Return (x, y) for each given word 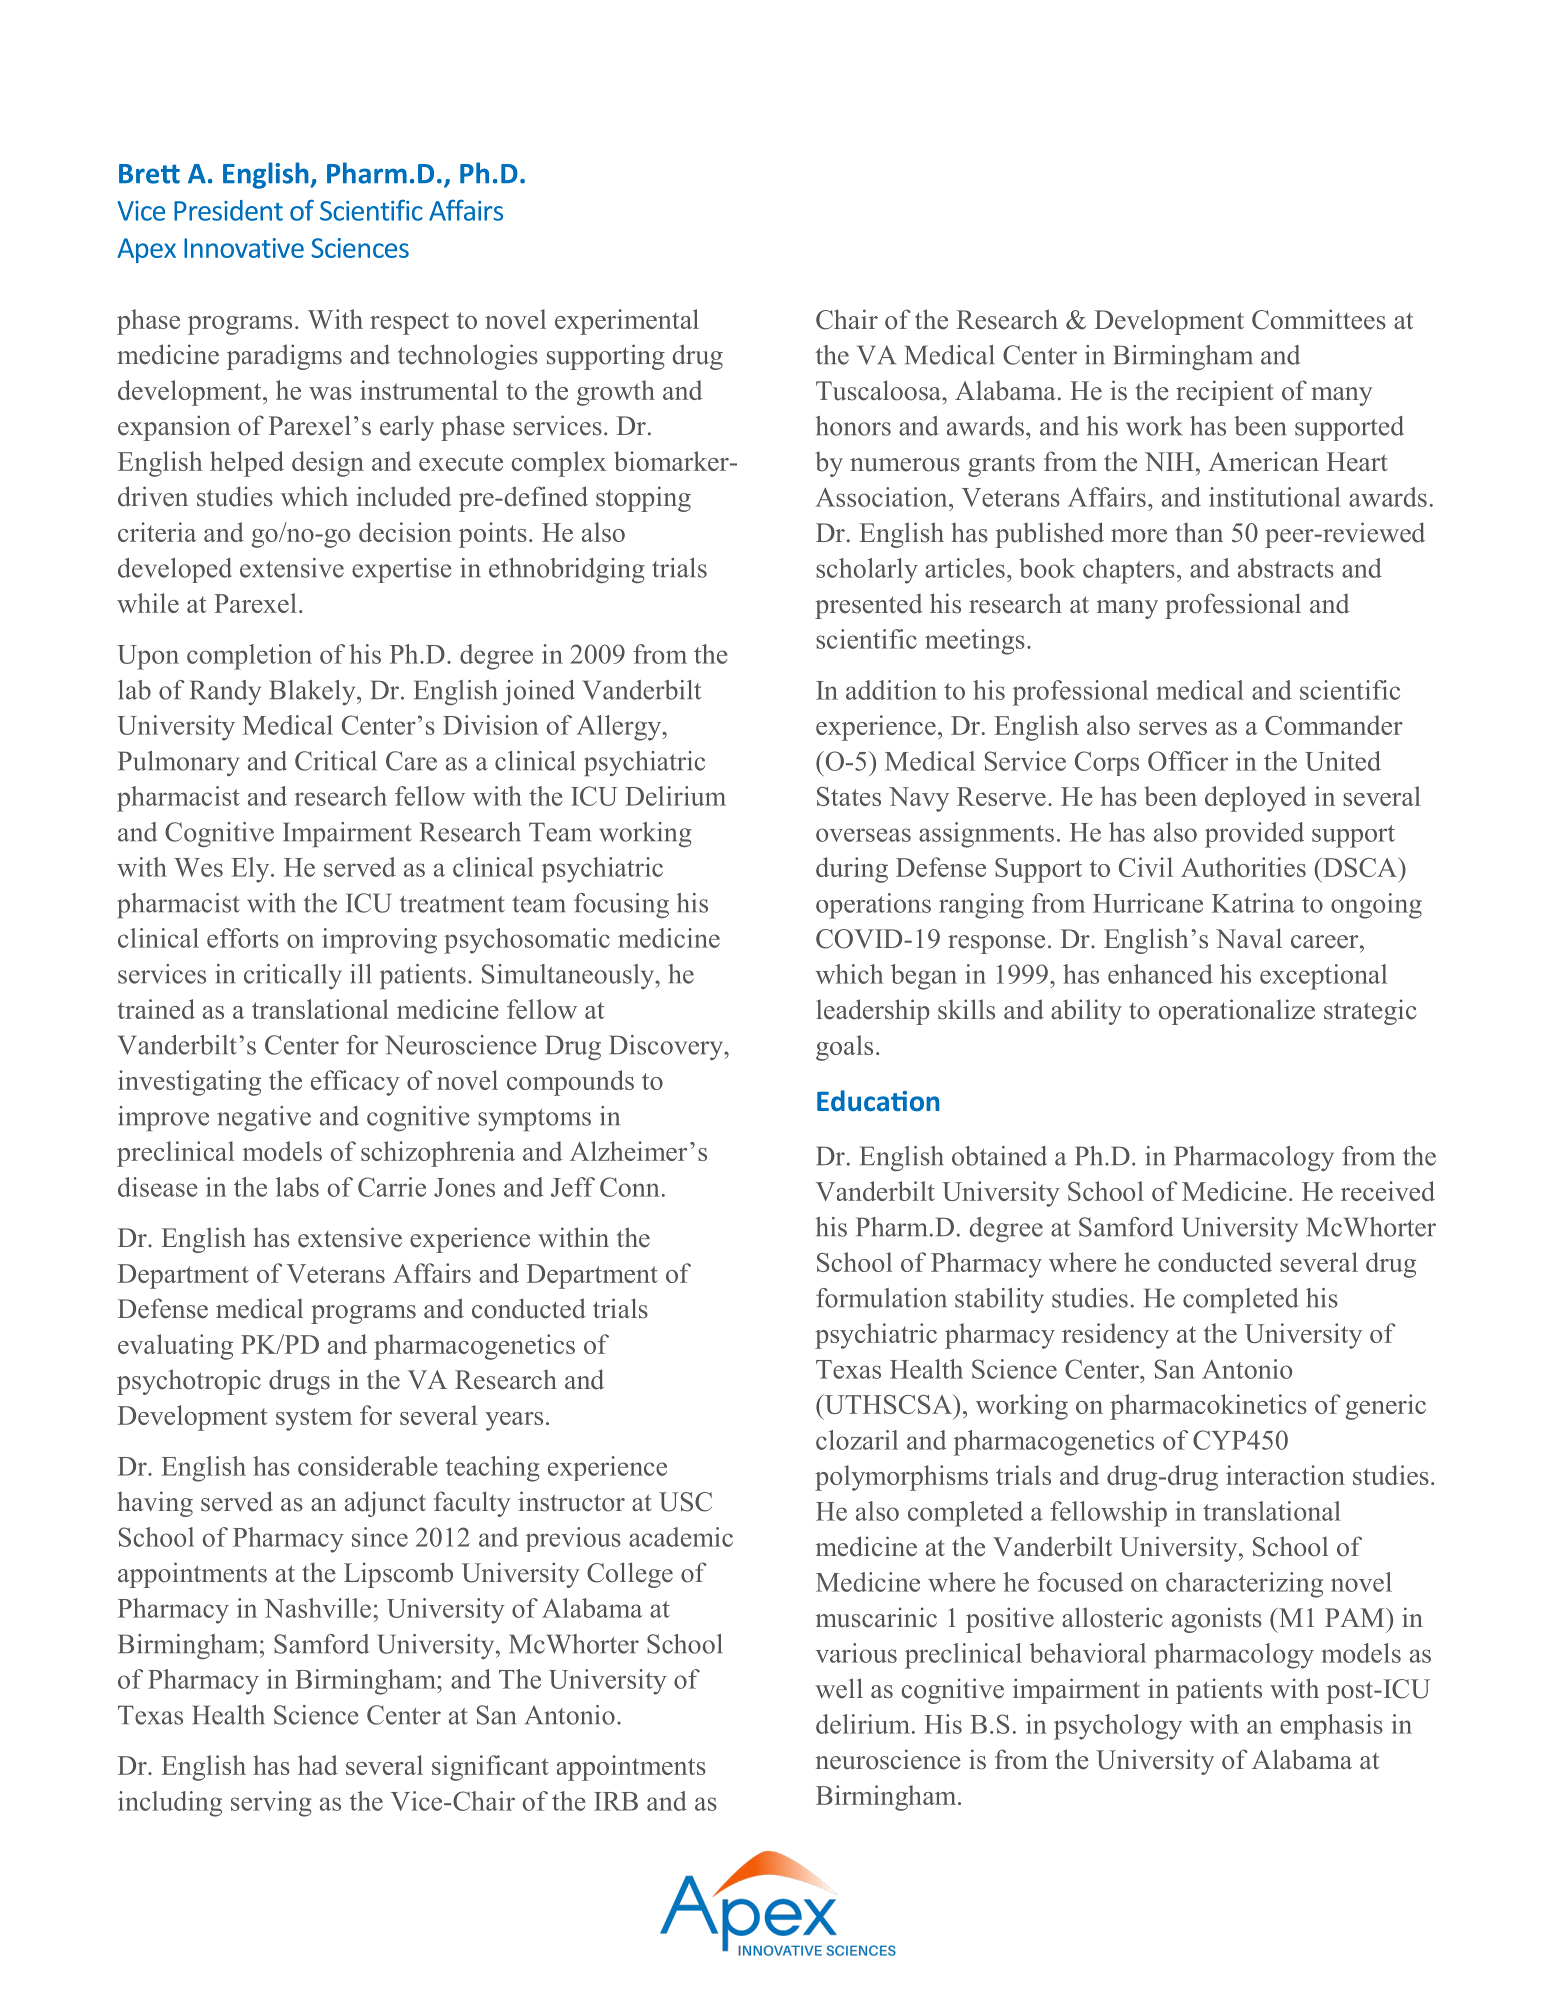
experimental (627, 322)
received (1388, 1191)
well (839, 1688)
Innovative (244, 248)
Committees (1319, 319)
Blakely (313, 692)
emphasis (1331, 1727)
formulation (881, 1298)
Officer (1188, 761)
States (849, 796)
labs (297, 1187)
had (318, 1765)
